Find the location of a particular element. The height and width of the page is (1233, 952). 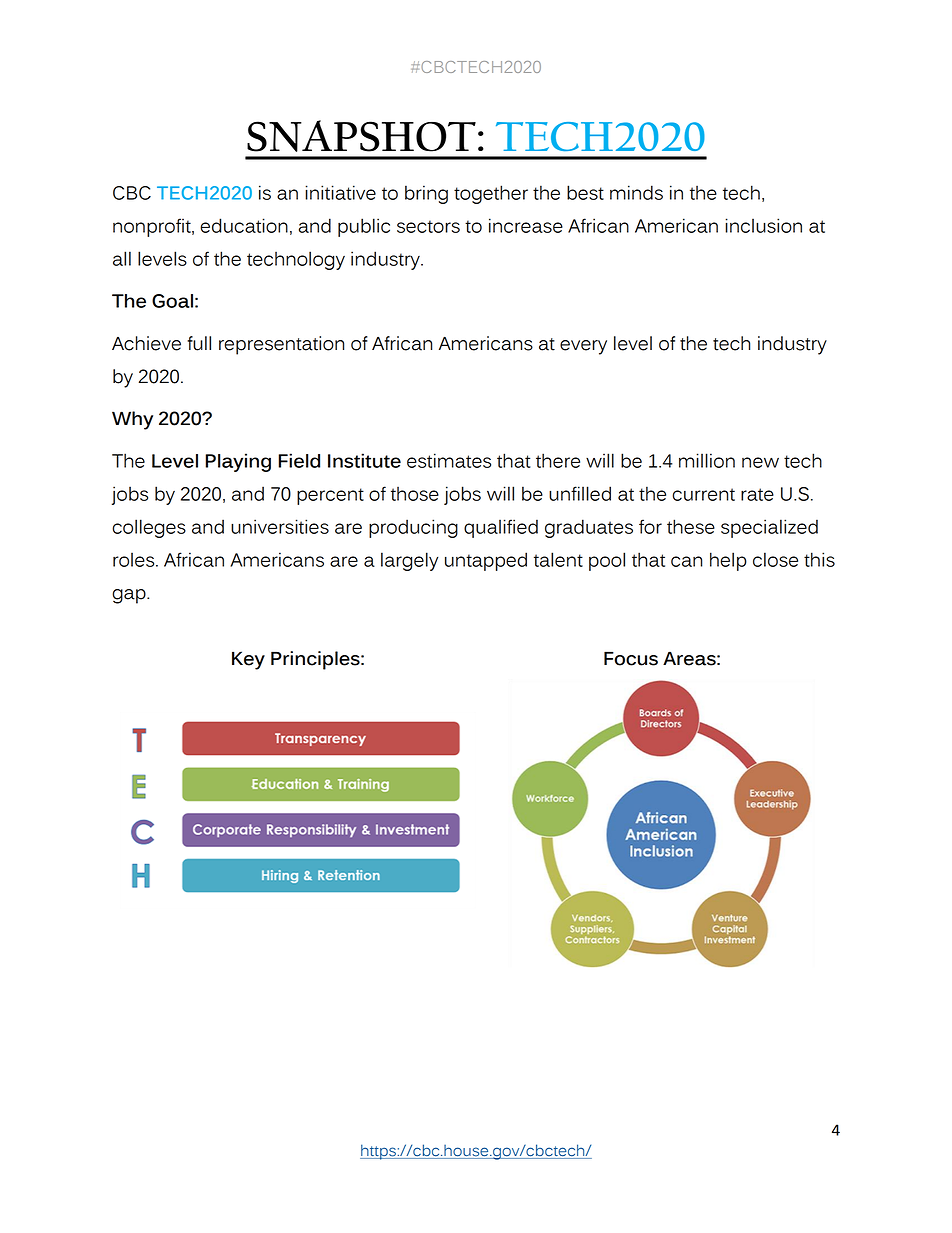

help is located at coordinates (728, 561).
